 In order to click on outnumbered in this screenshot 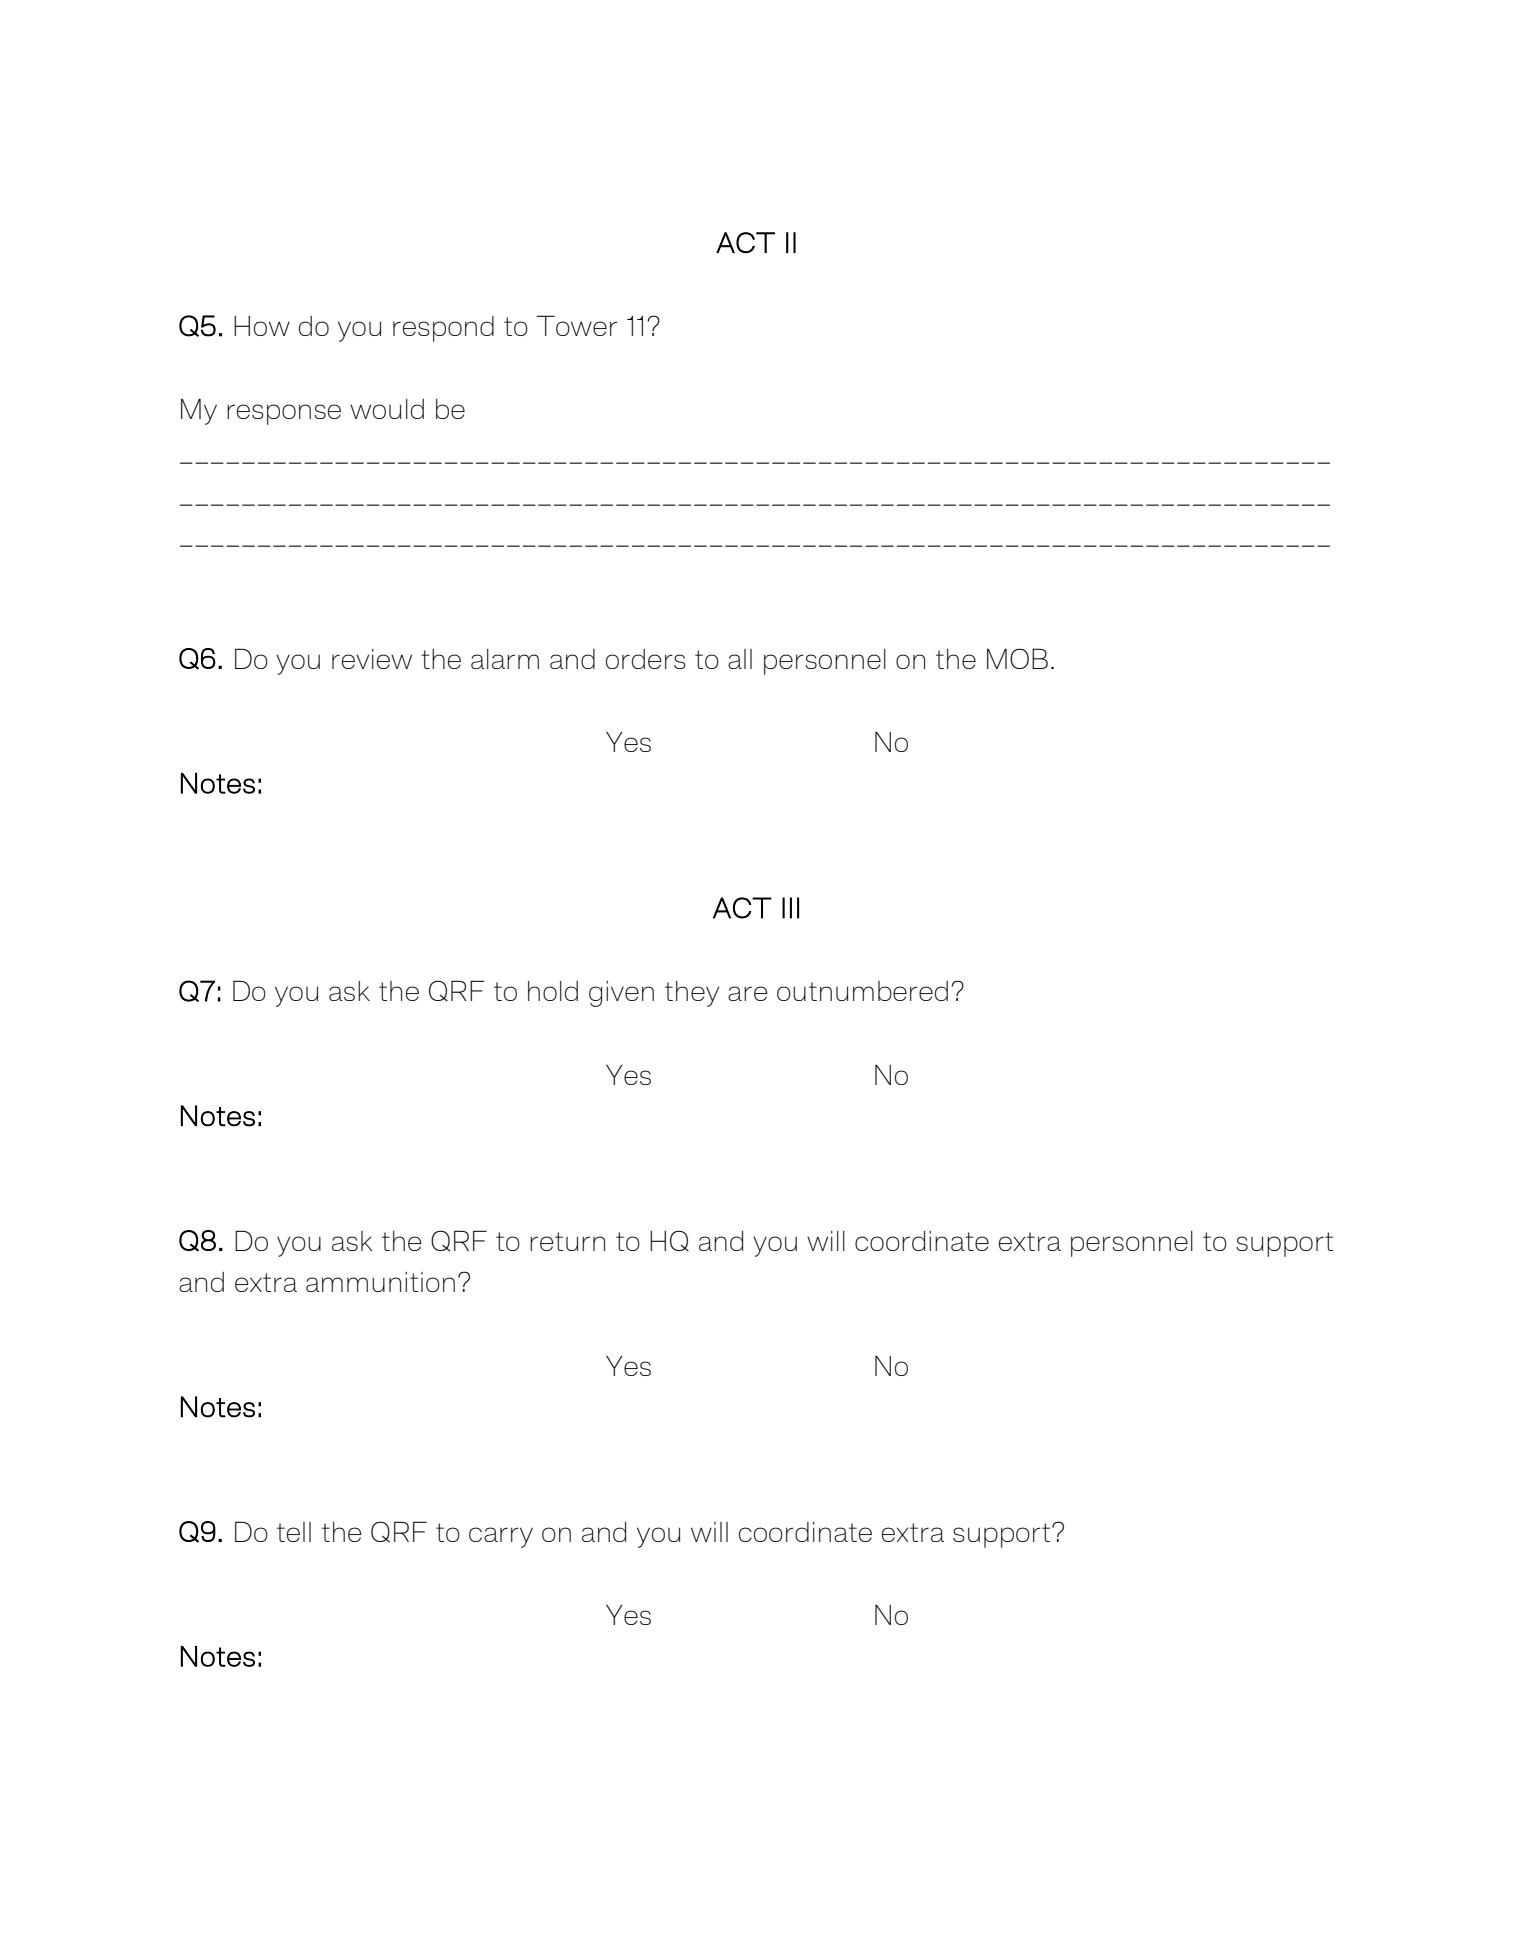, I will do `click(862, 991)`.
